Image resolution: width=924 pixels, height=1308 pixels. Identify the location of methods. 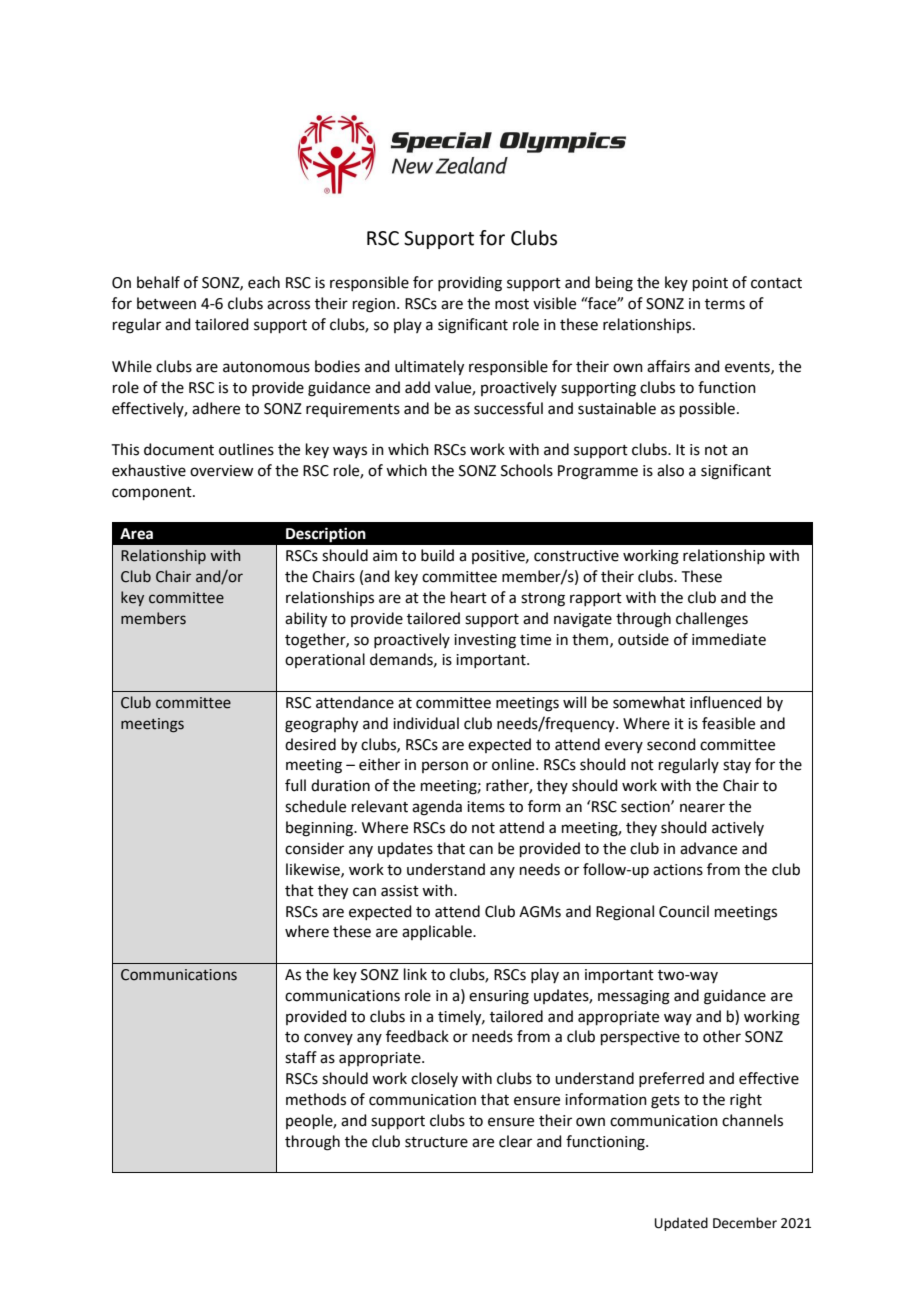
(316, 1099).
